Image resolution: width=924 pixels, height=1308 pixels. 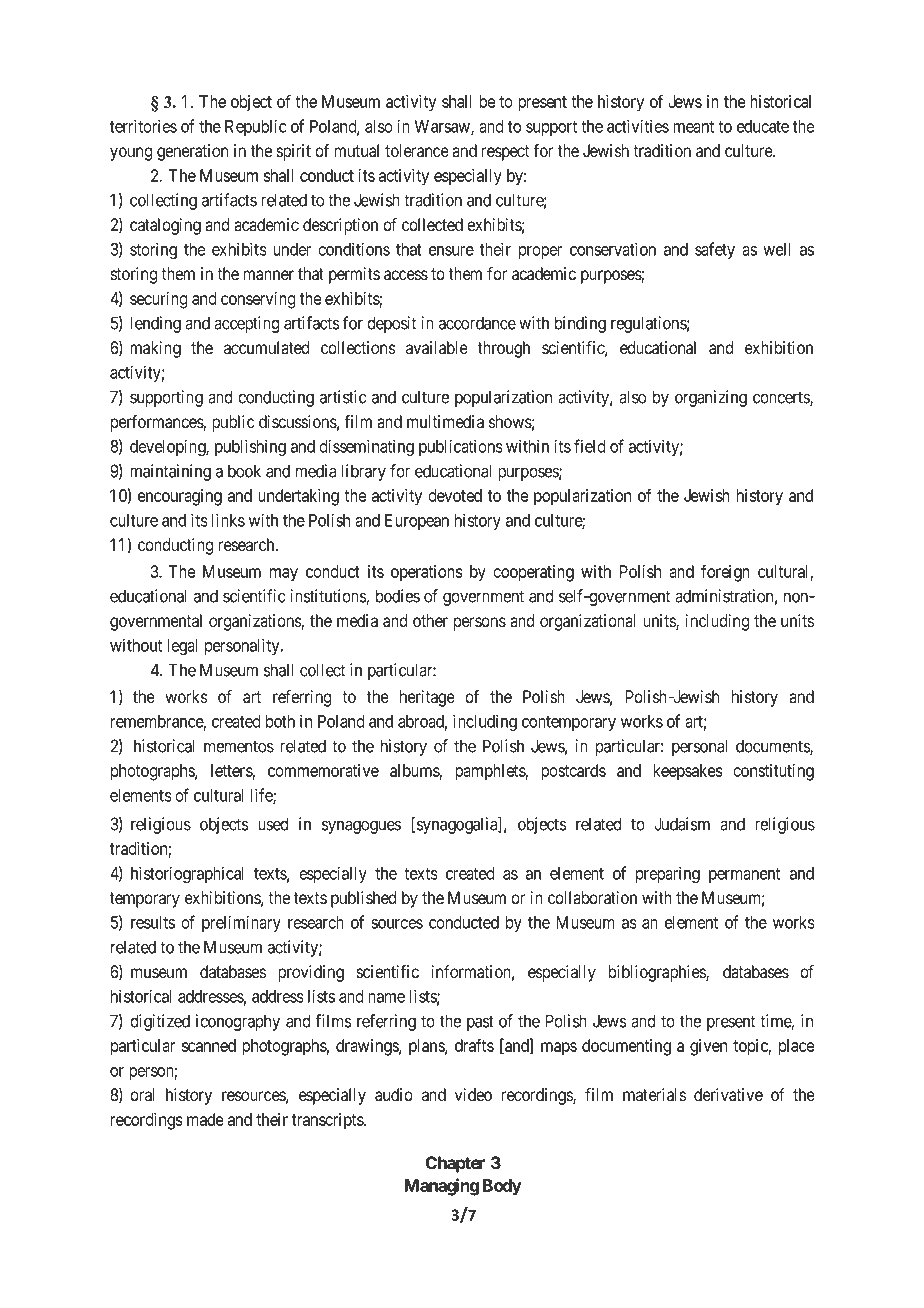 What do you see at coordinates (430, 621) in the screenshot?
I see `other` at bounding box center [430, 621].
